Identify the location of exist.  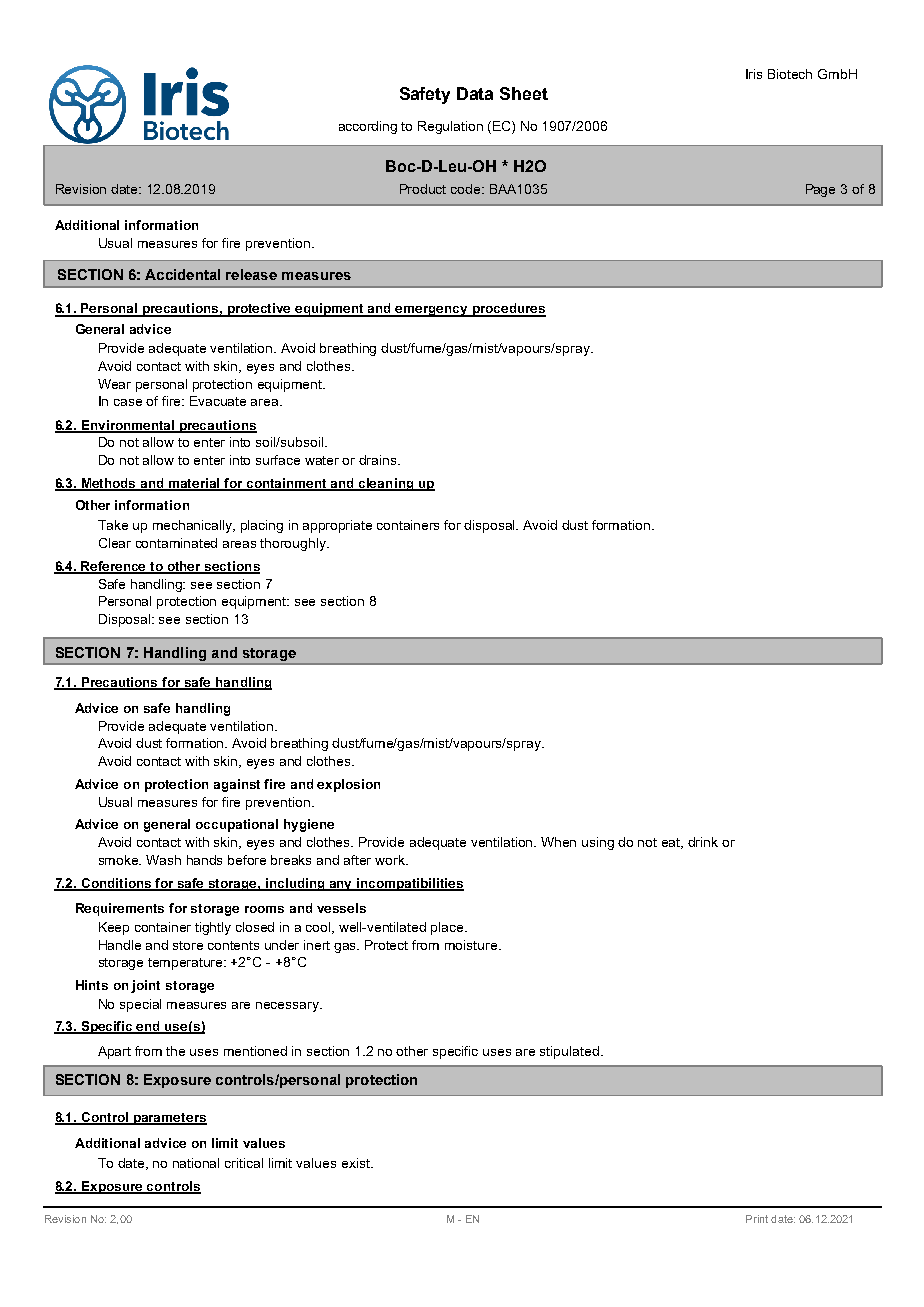
(357, 1163).
